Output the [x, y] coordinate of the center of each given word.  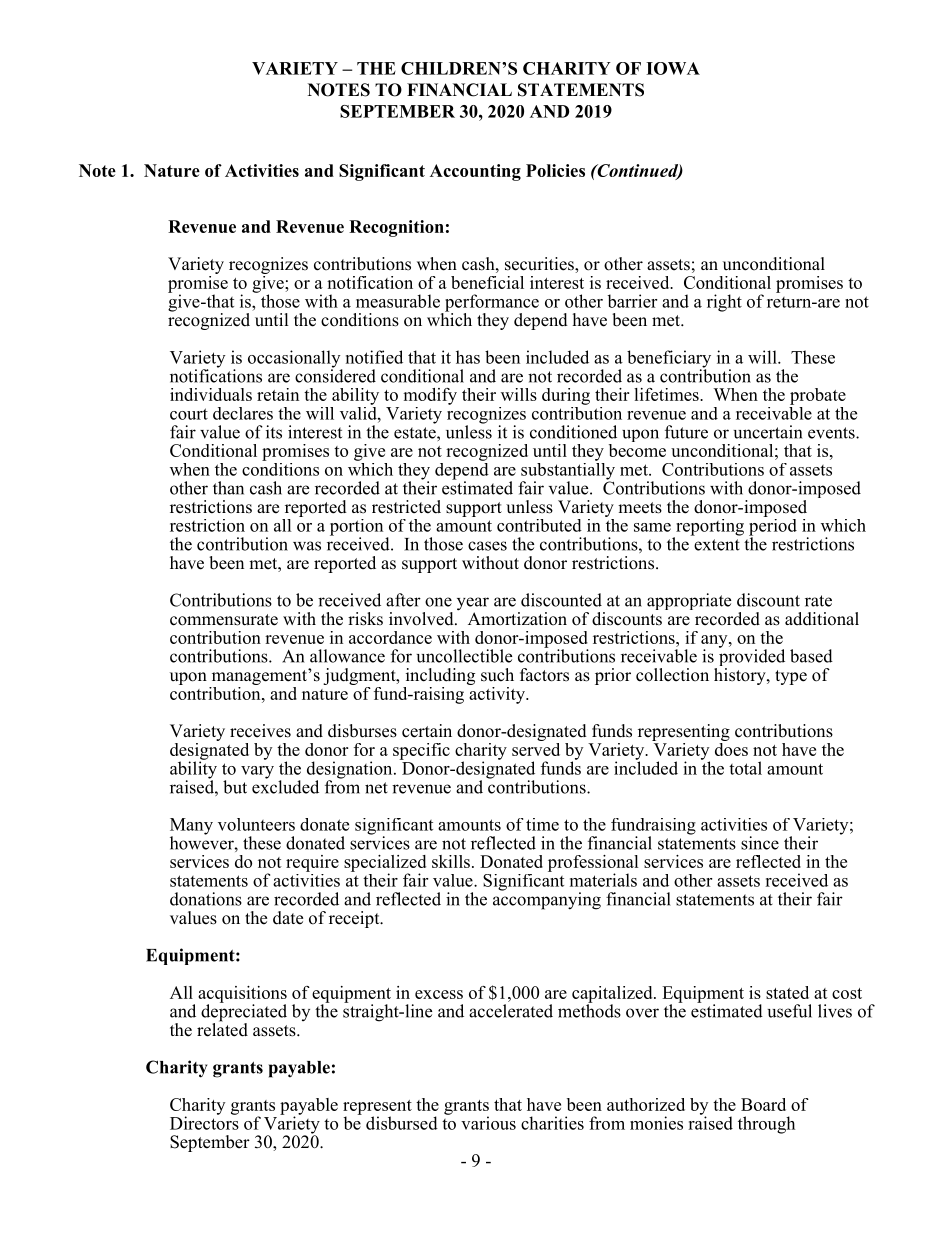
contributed [539, 525]
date [288, 918]
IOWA [673, 68]
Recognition [396, 228]
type [791, 677]
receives [260, 731]
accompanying [547, 900]
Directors [204, 1122]
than [228, 488]
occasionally [295, 360]
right [724, 303]
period [773, 527]
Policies [555, 170]
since [760, 843]
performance [491, 304]
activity [497, 694]
